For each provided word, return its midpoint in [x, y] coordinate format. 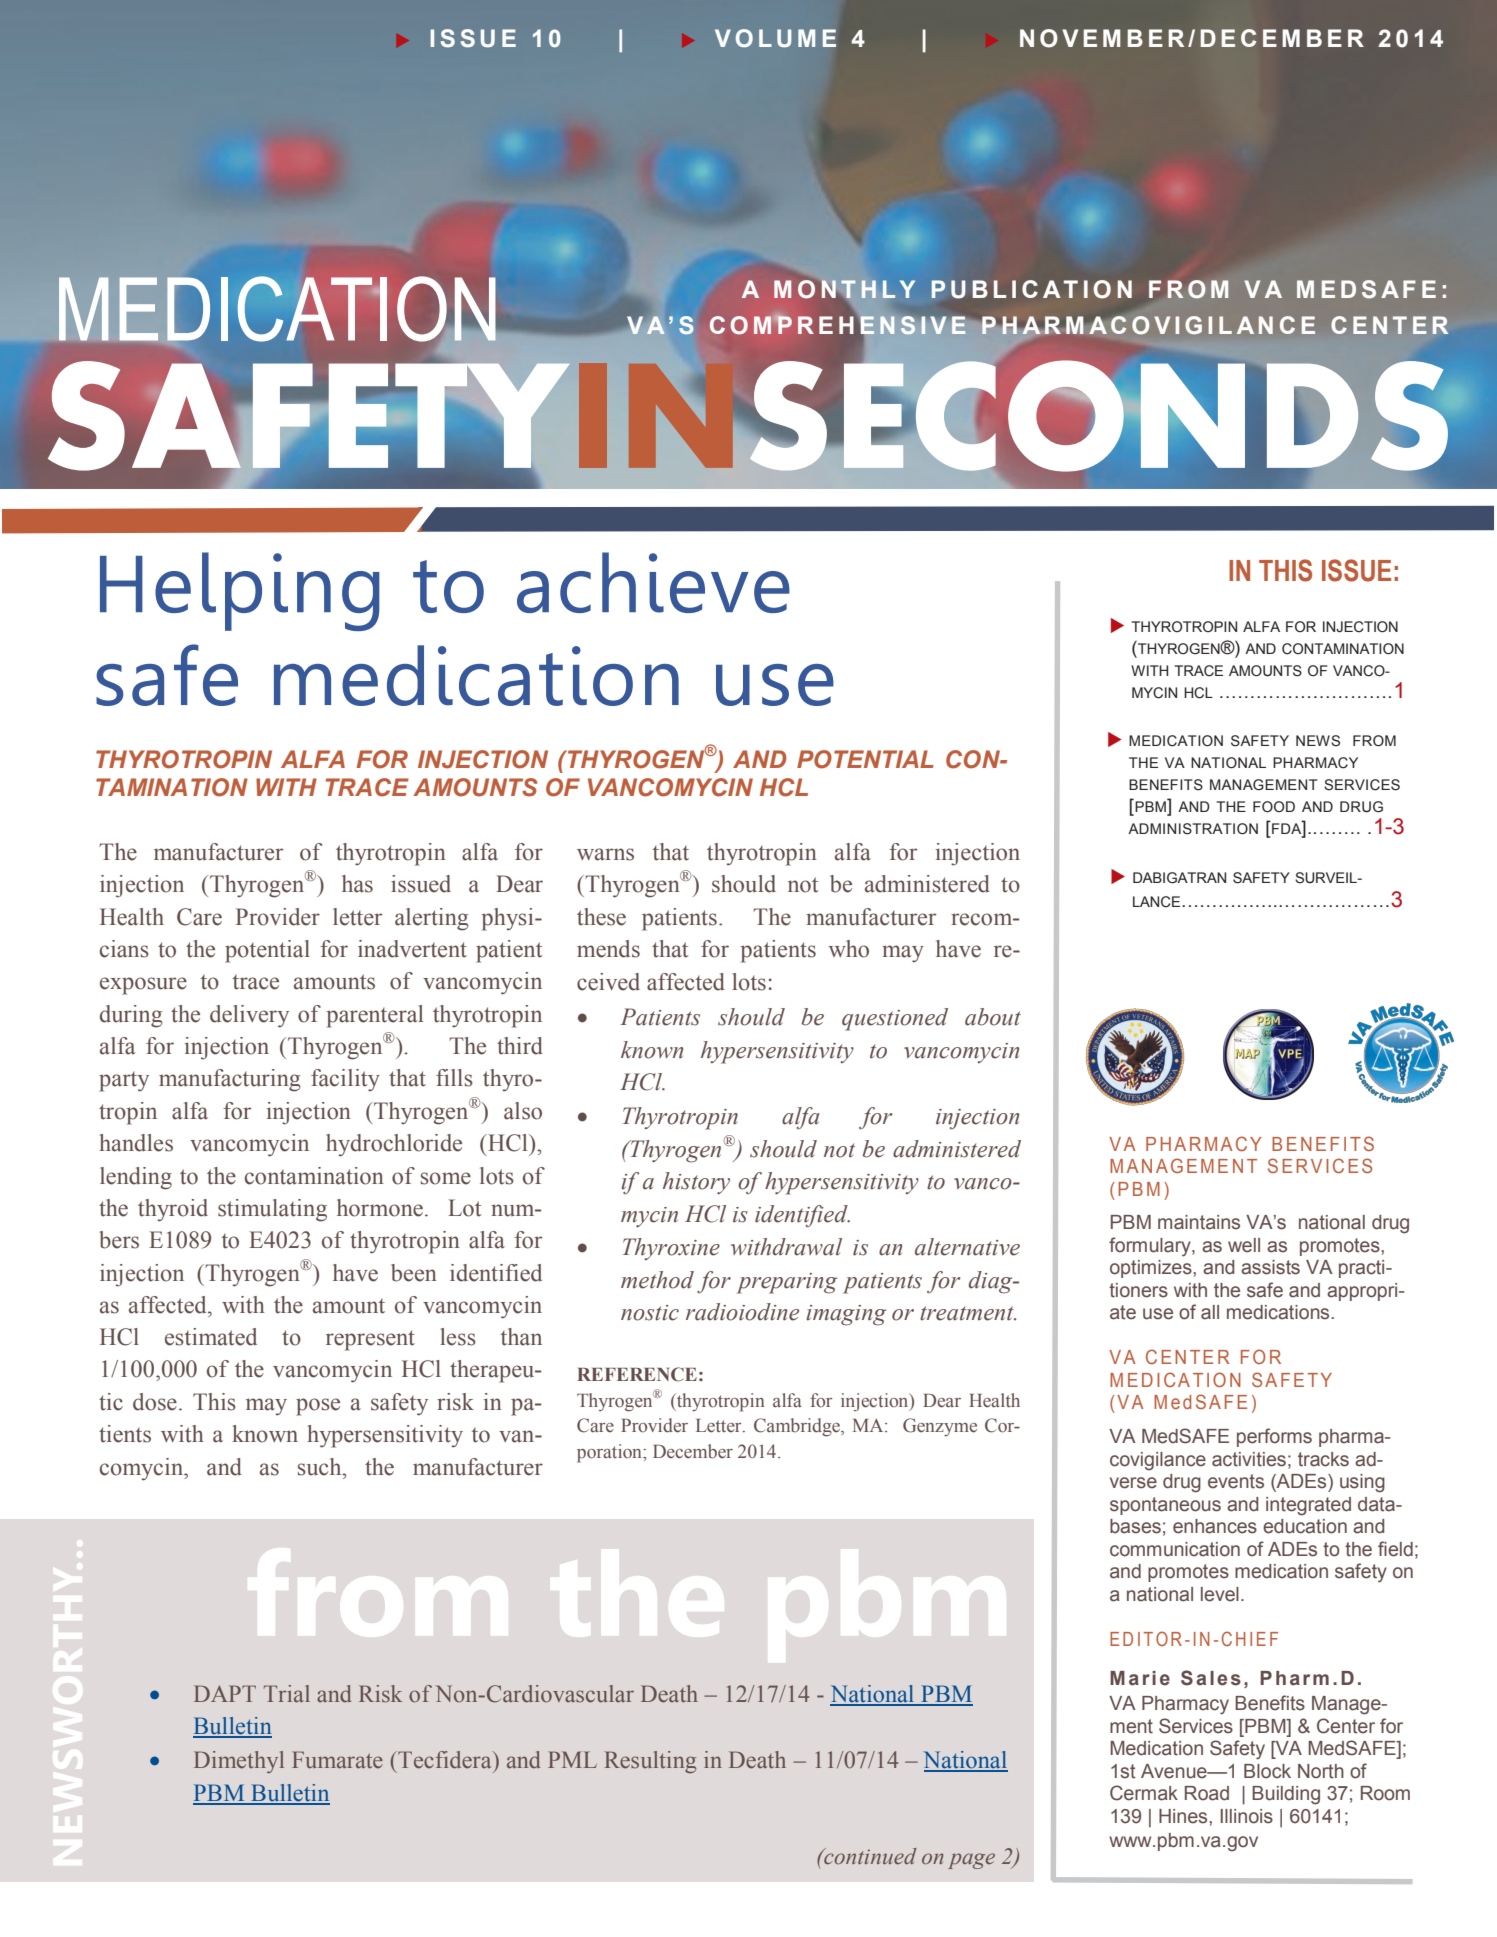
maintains [1199, 1222]
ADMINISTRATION [1193, 829]
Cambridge [798, 1427]
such [321, 1467]
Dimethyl [239, 1762]
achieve [653, 582]
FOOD [1274, 807]
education [1305, 1526]
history [696, 1183]
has [357, 884]
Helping [240, 591]
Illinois [1247, 1816]
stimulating [272, 1210]
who [849, 949]
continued [869, 1856]
